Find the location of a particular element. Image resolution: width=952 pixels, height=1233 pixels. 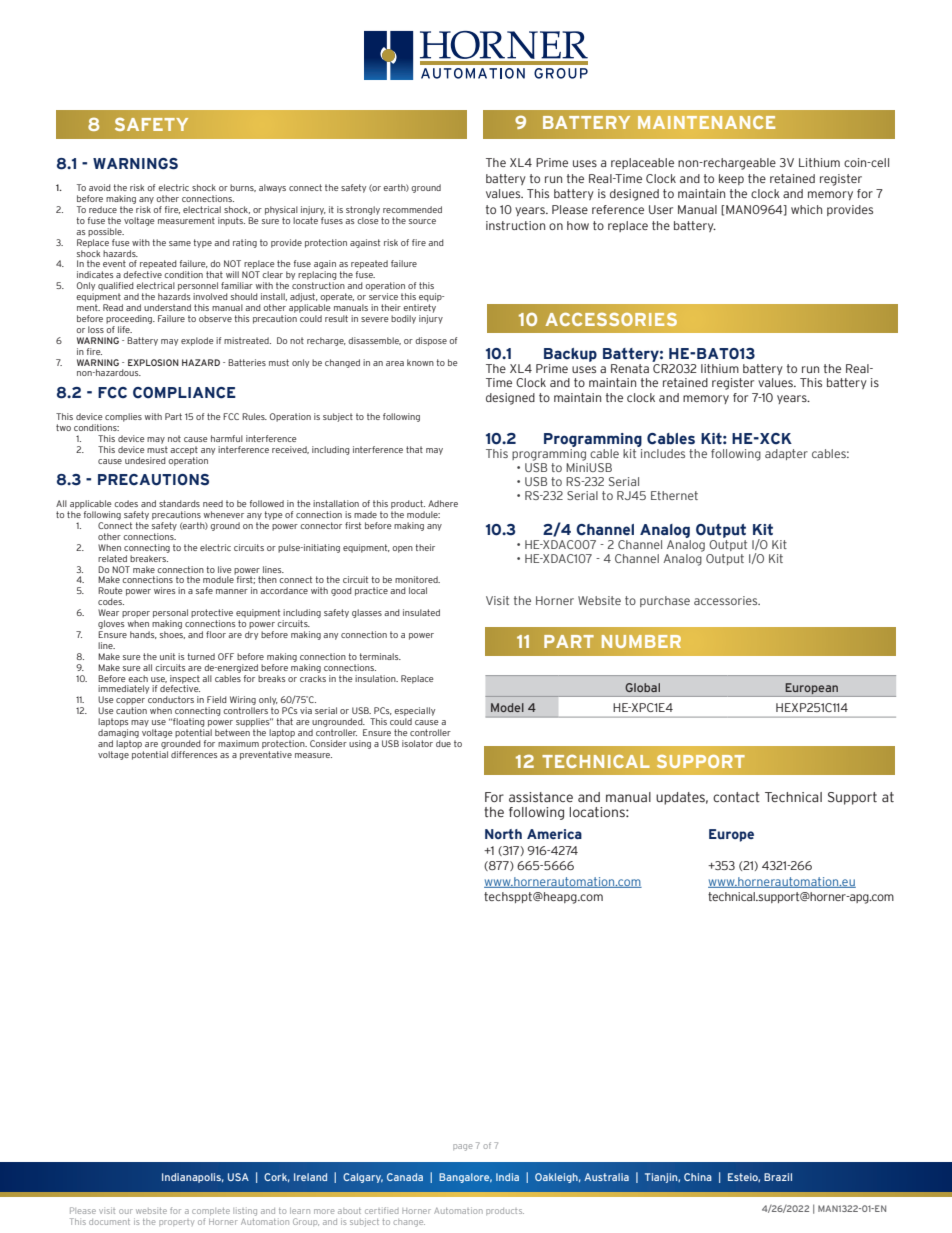

contact is located at coordinates (736, 797).
